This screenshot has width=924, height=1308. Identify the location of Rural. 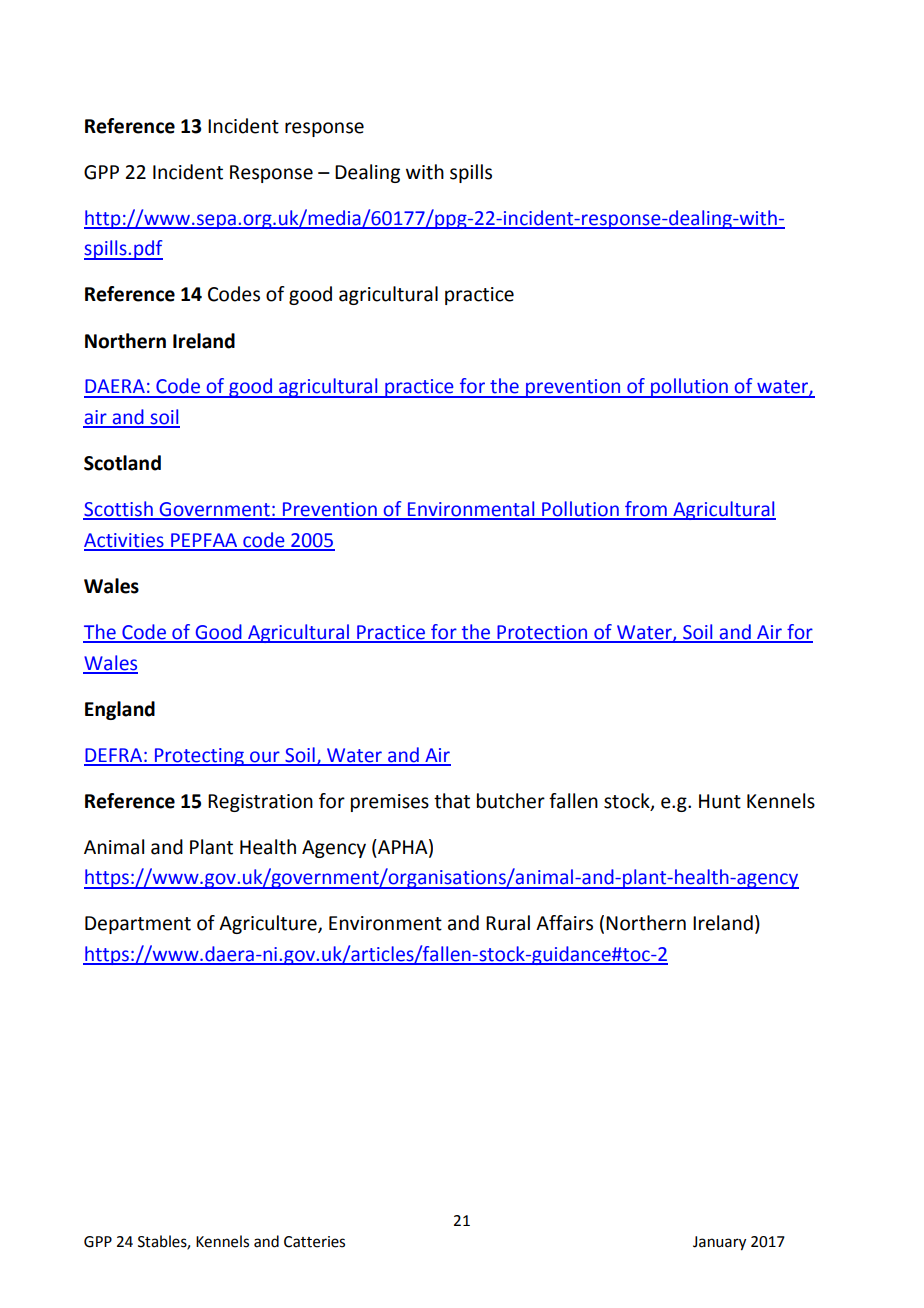
(508, 923).
